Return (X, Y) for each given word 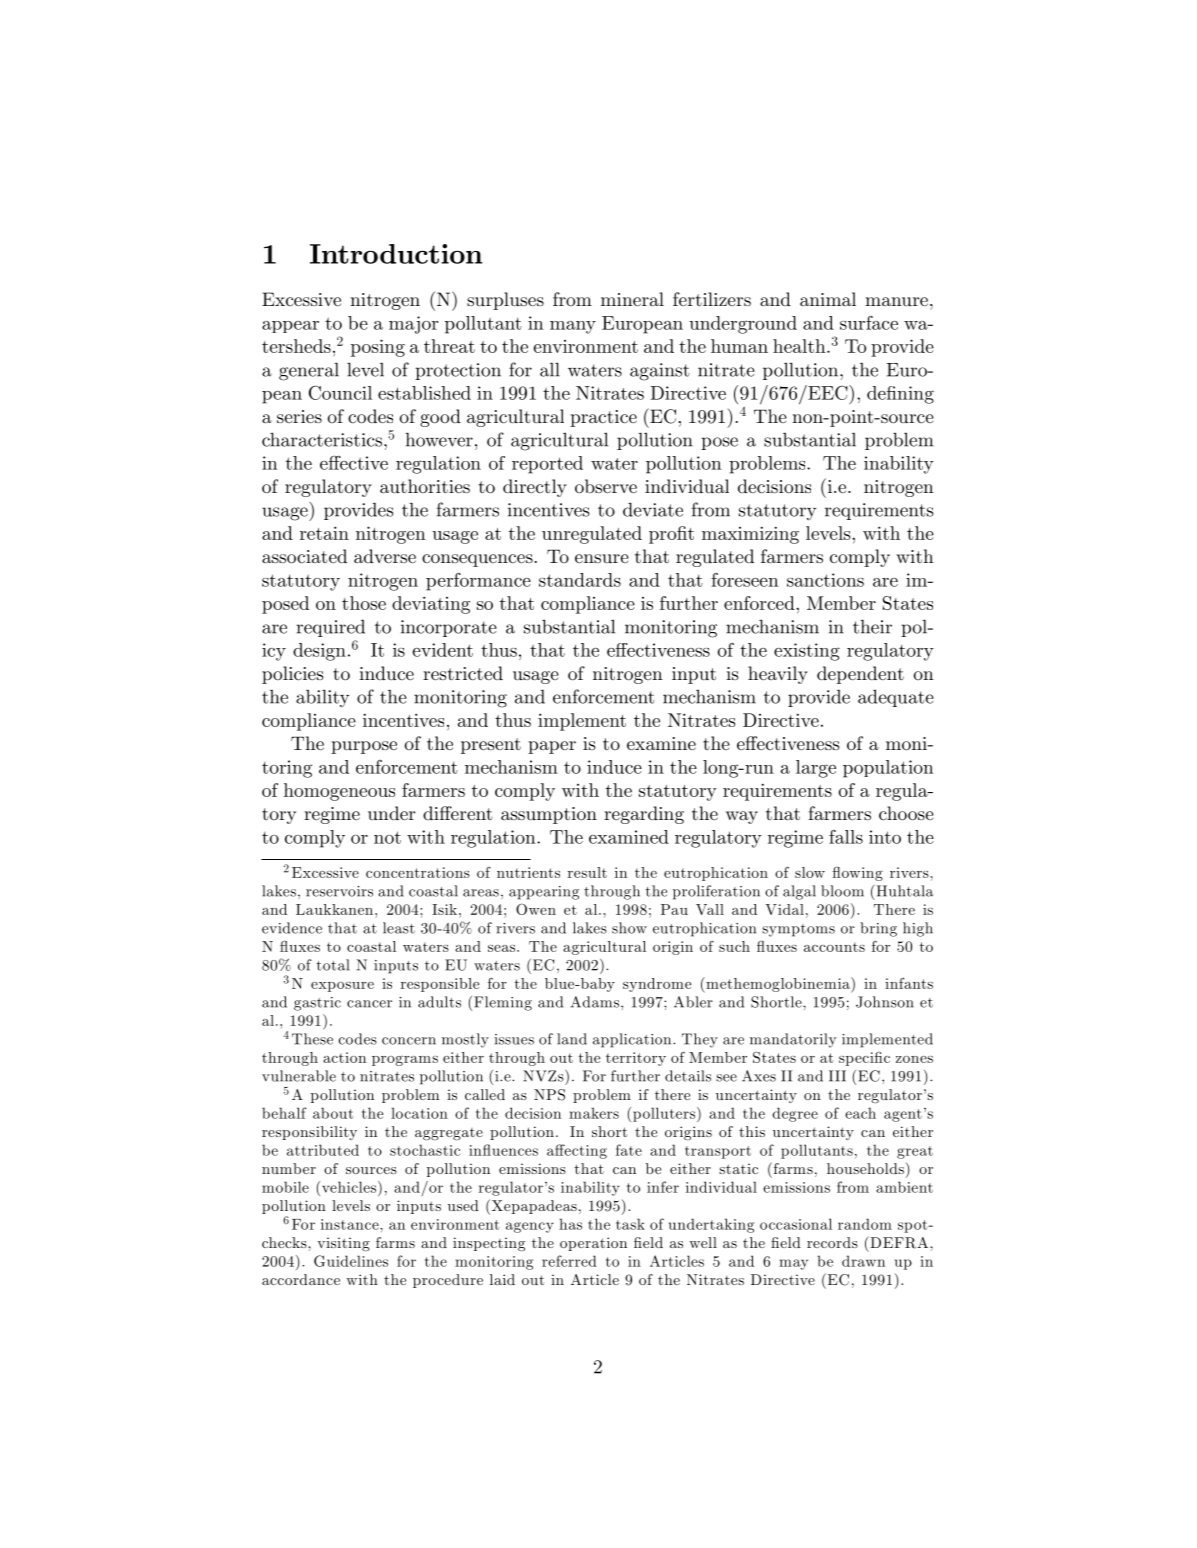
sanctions (825, 580)
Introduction (396, 254)
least (399, 928)
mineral (632, 299)
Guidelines (351, 1261)
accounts (834, 947)
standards (580, 580)
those (364, 603)
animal (828, 299)
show (629, 928)
